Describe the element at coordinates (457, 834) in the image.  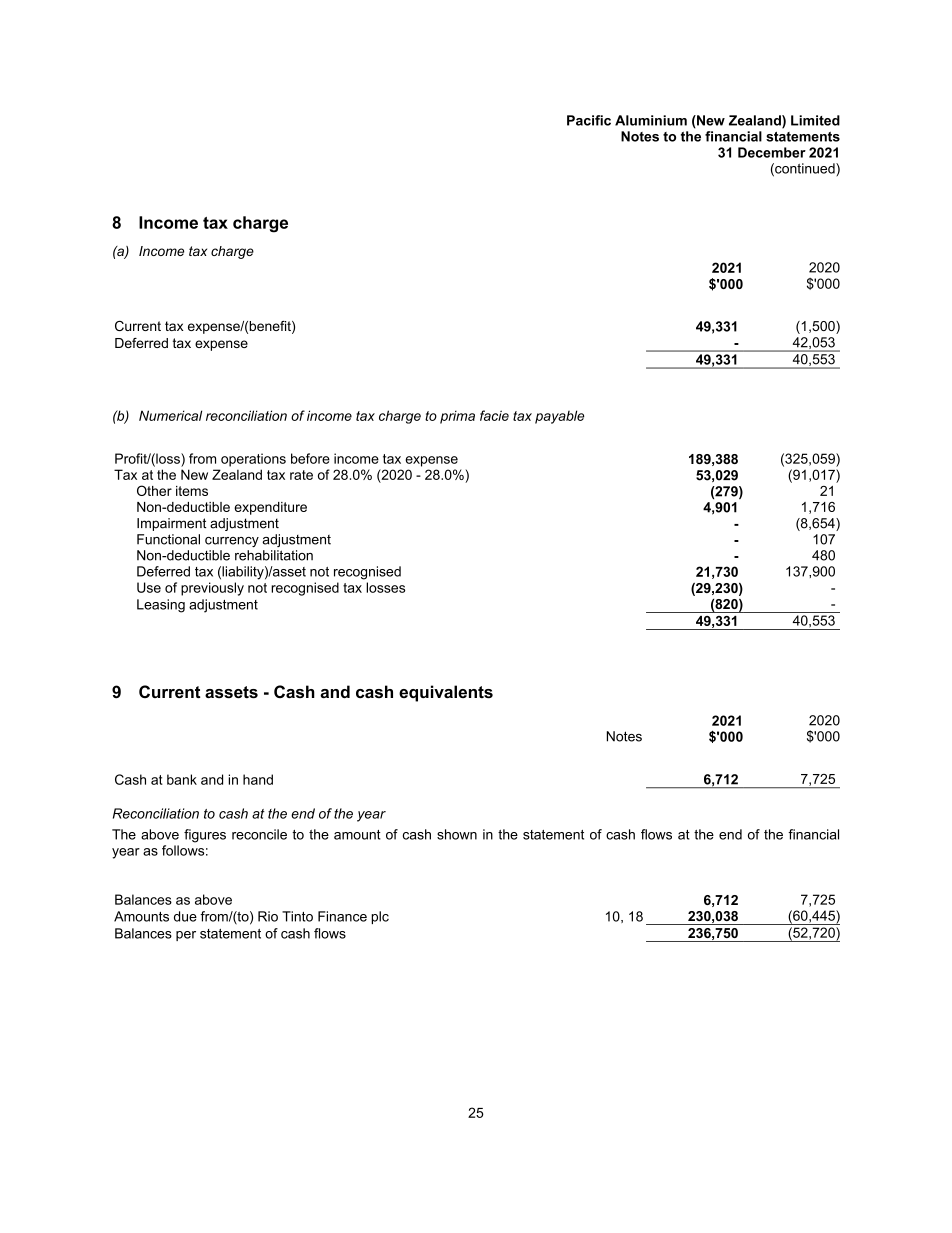
I see `shown` at that location.
